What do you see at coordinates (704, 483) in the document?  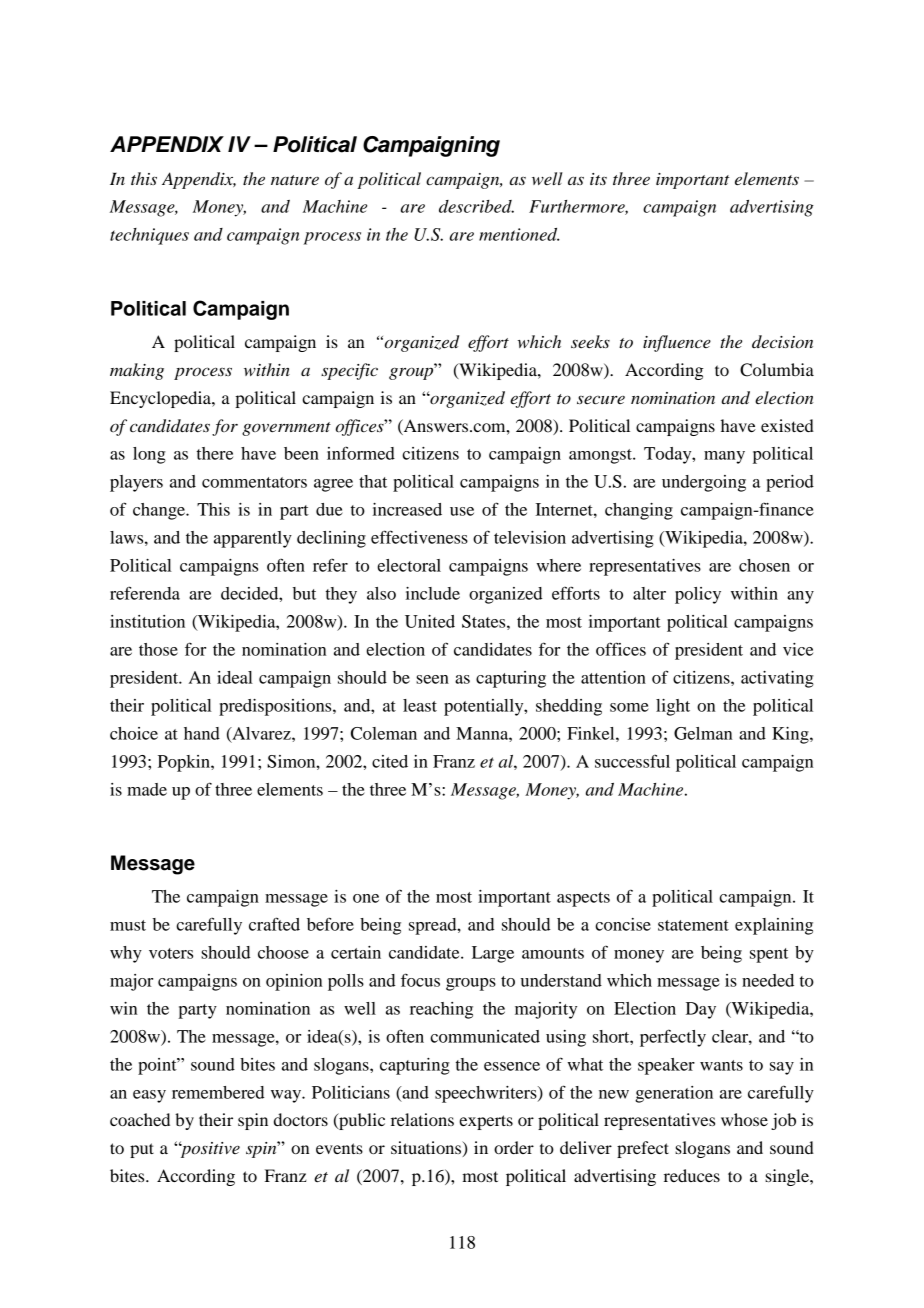 I see `undergoing` at bounding box center [704, 483].
